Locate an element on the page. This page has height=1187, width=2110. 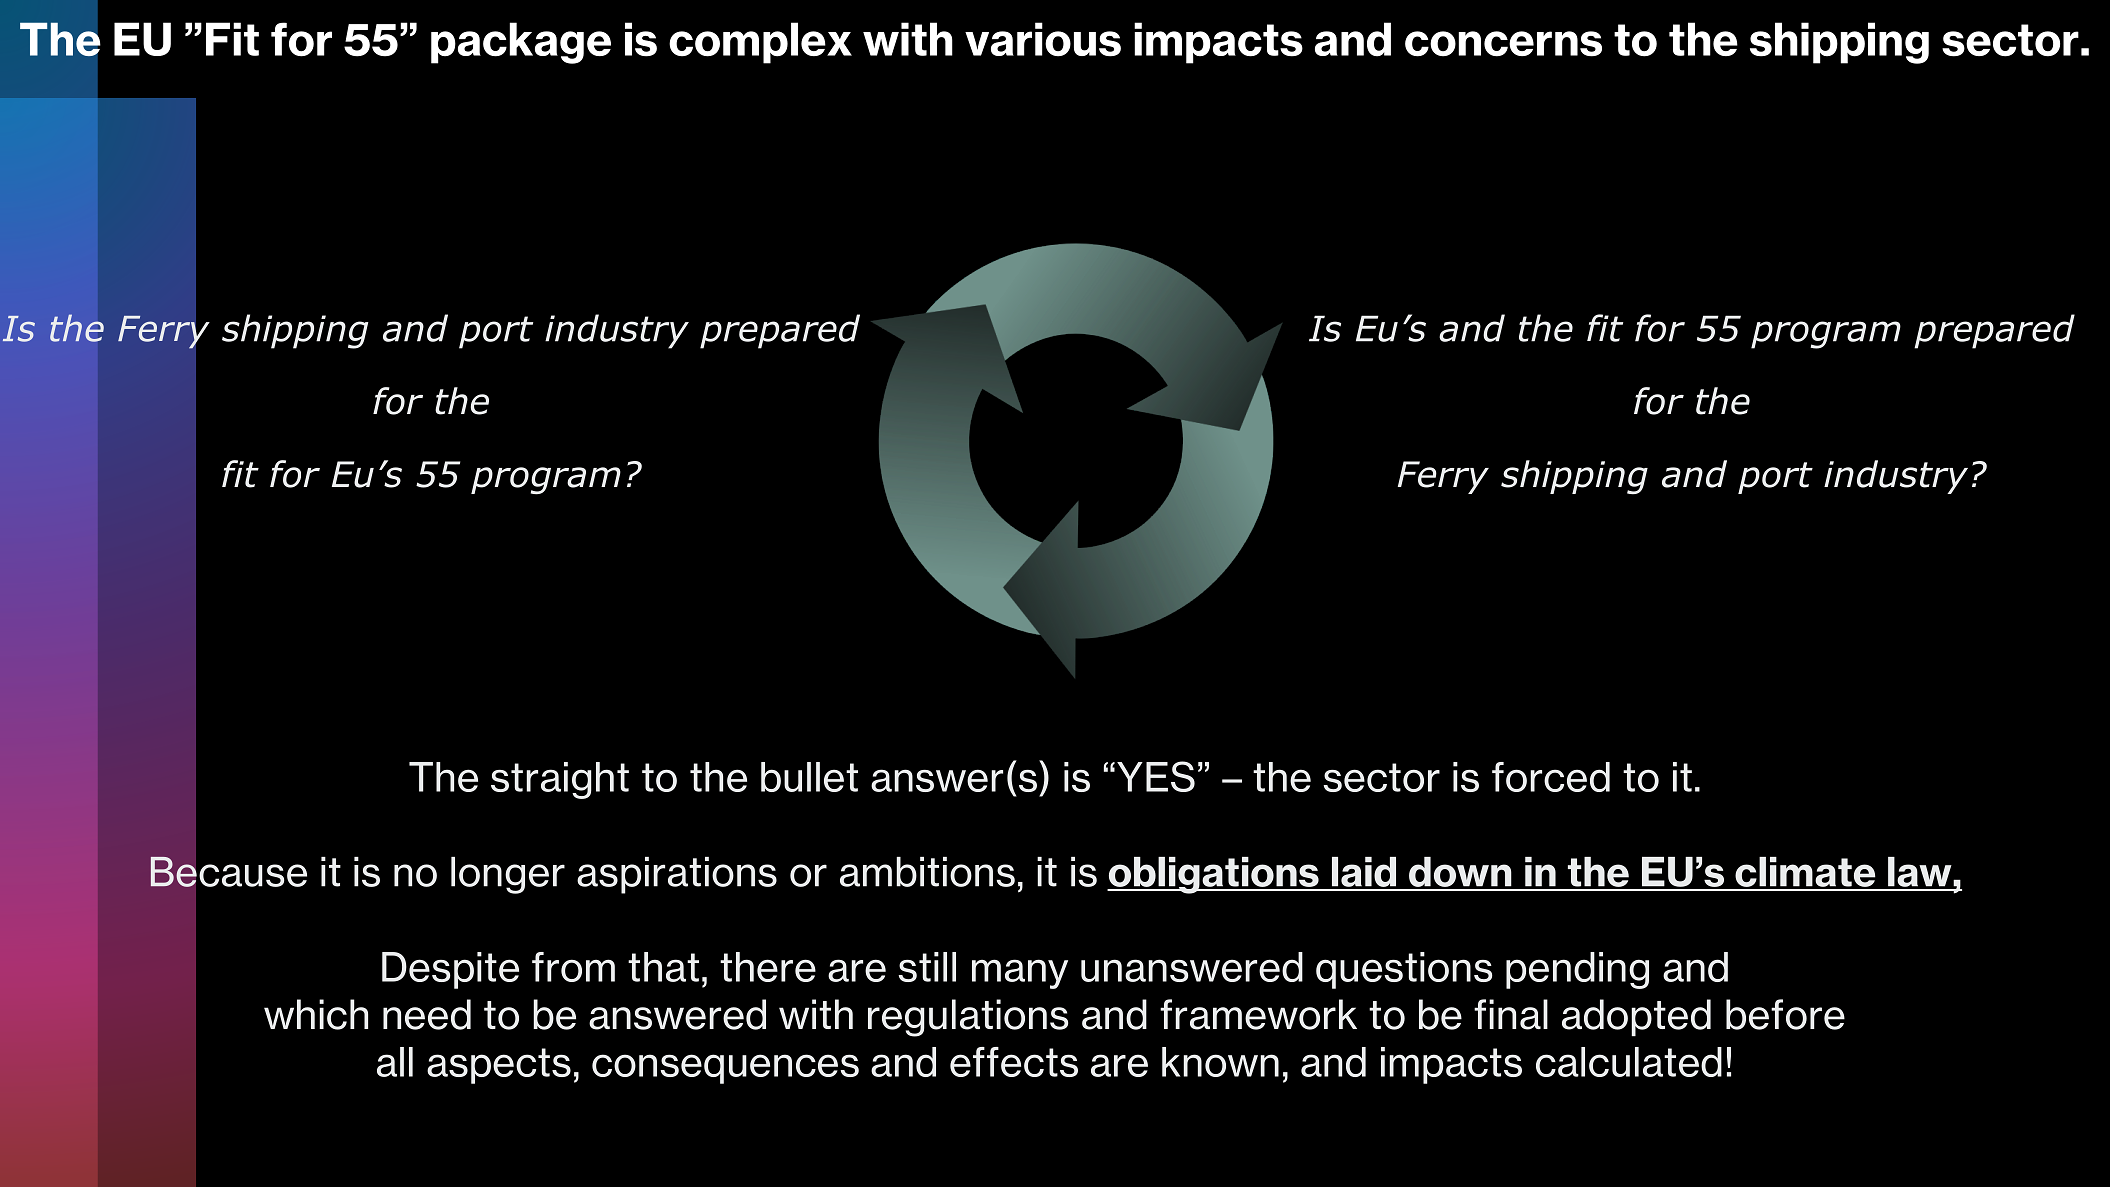
package is located at coordinates (521, 43).
